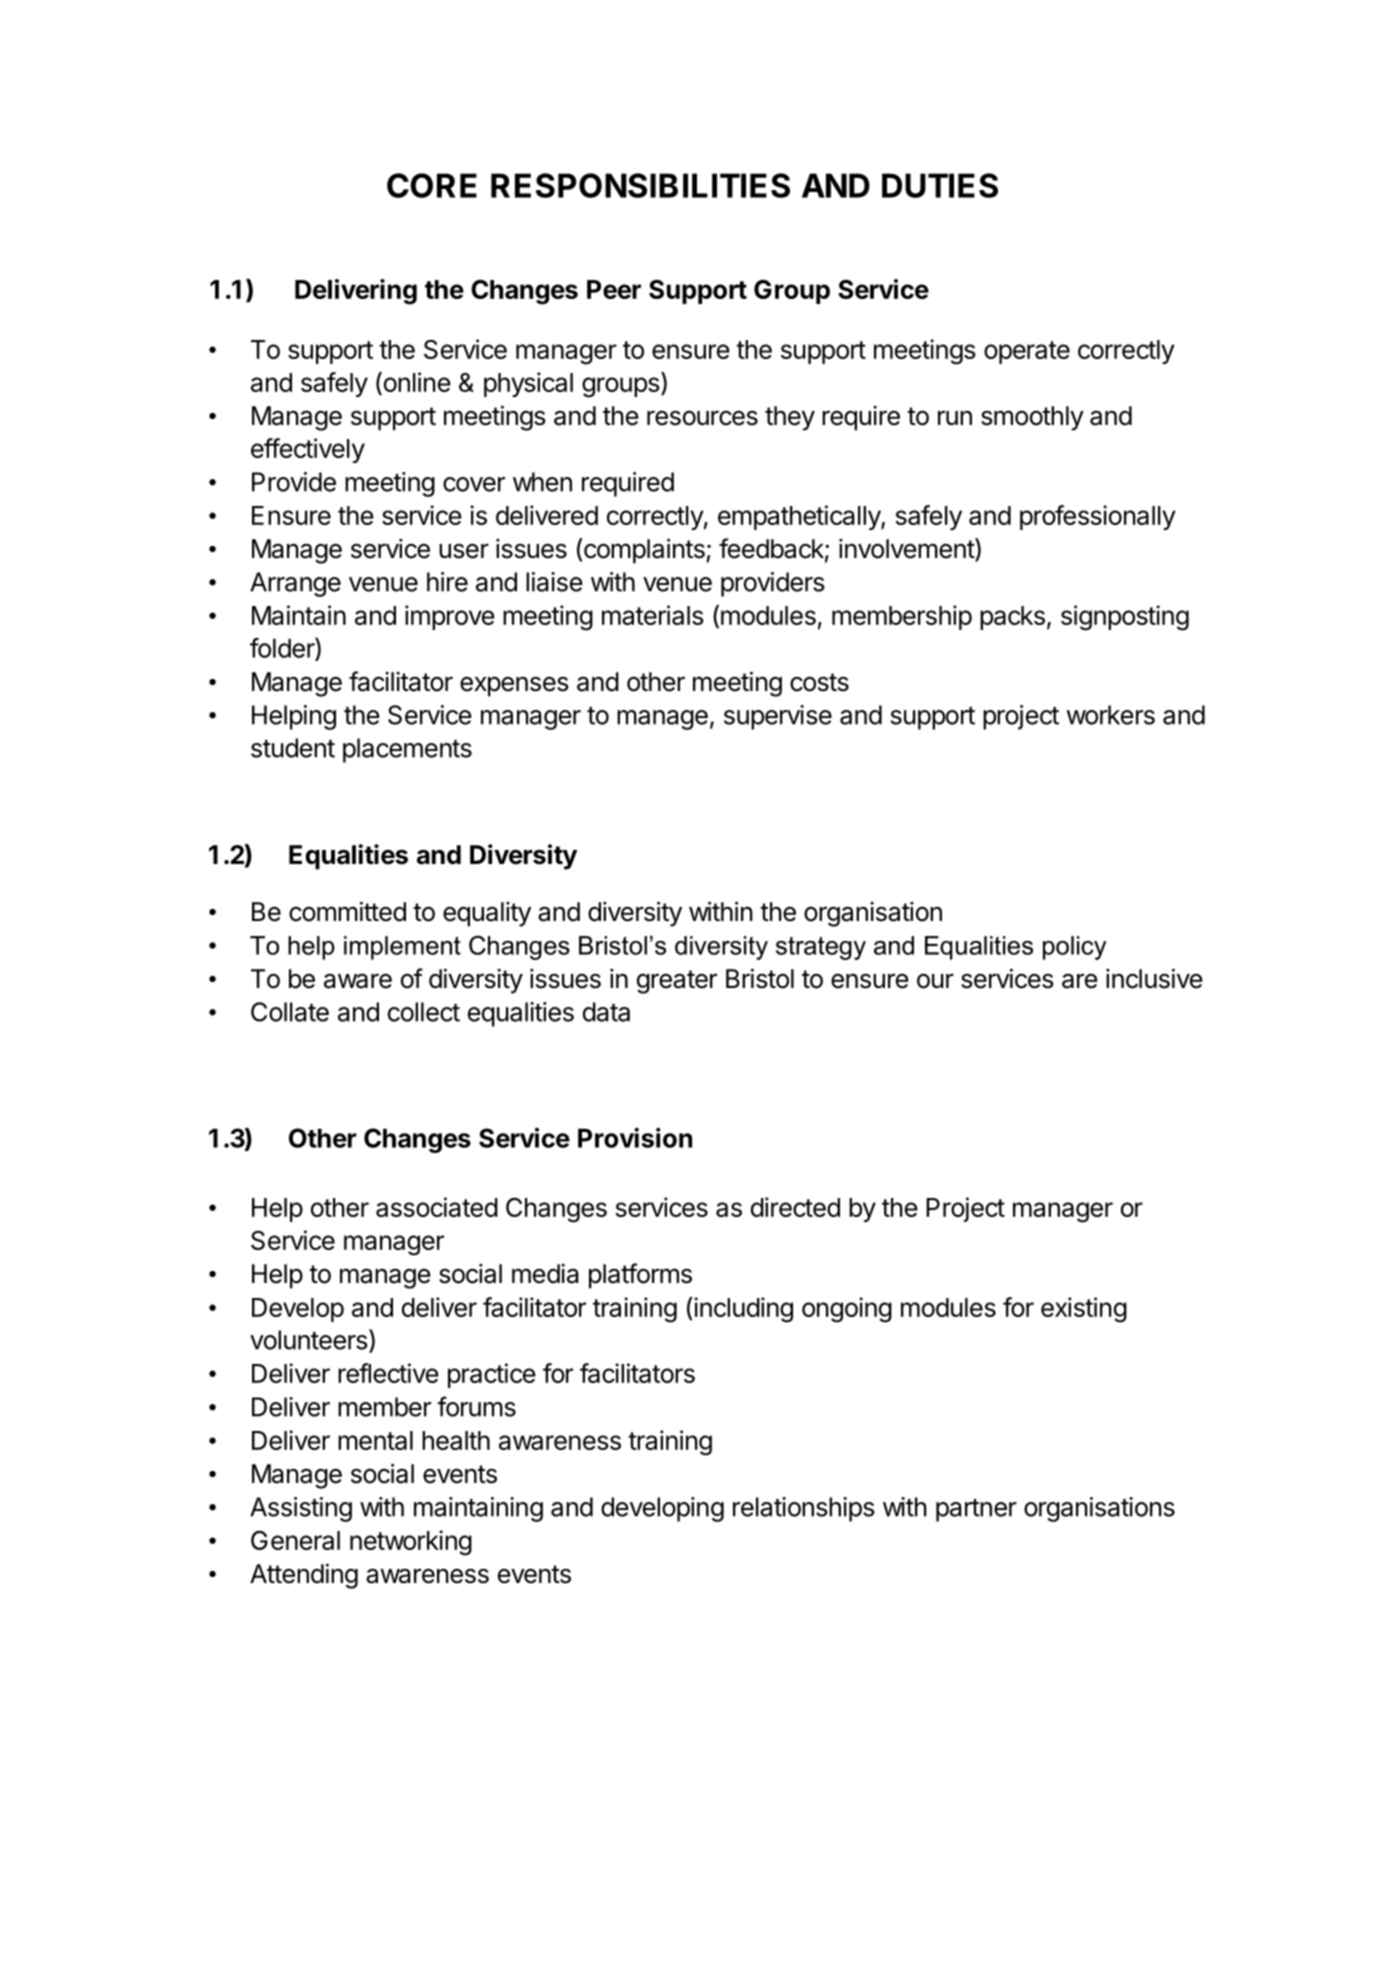  I want to click on packs, so click(1012, 618).
